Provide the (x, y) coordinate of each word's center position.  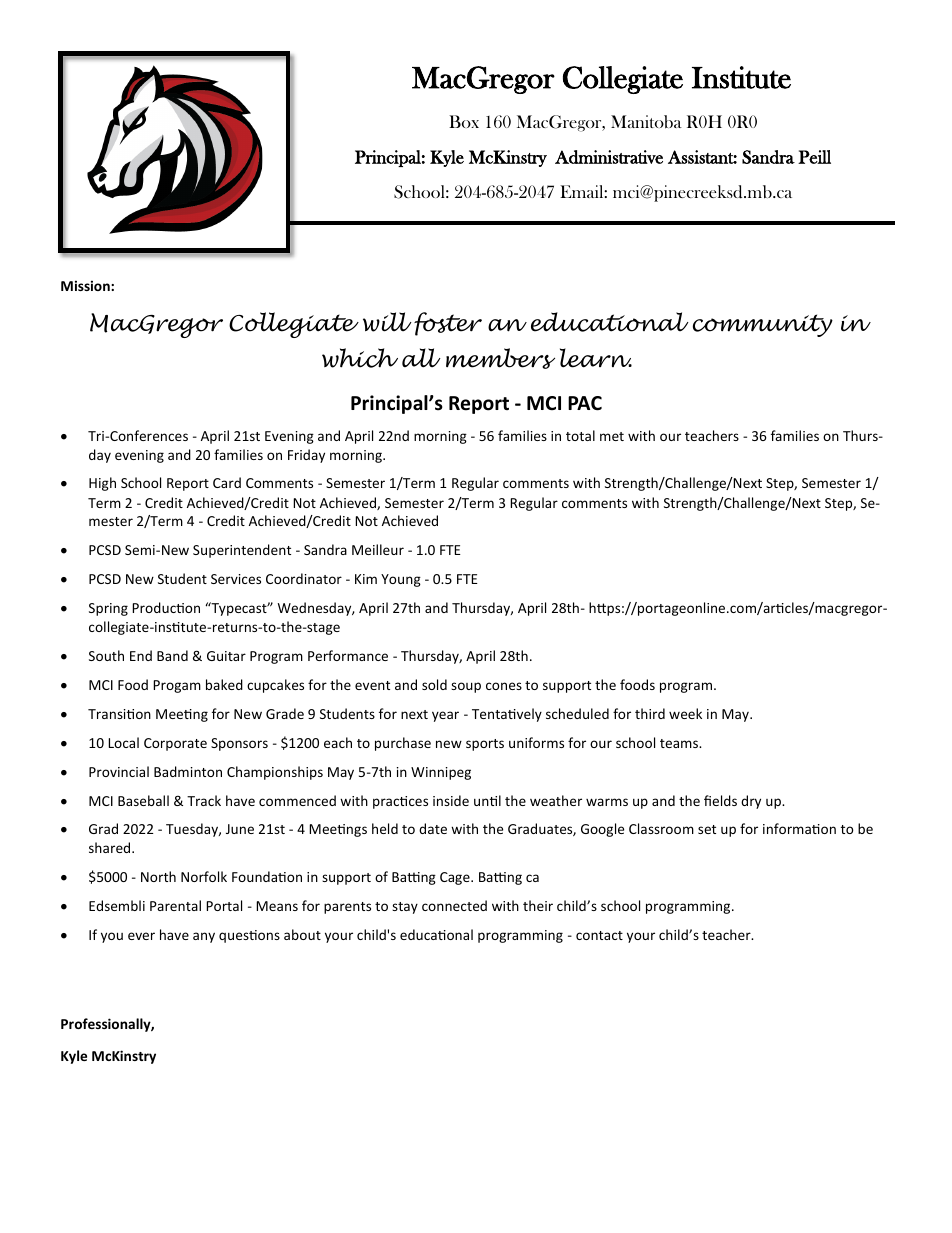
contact (599, 935)
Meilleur (378, 549)
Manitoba (646, 122)
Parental (175, 905)
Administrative (609, 157)
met (612, 436)
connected (454, 905)
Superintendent (242, 551)
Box (464, 121)
